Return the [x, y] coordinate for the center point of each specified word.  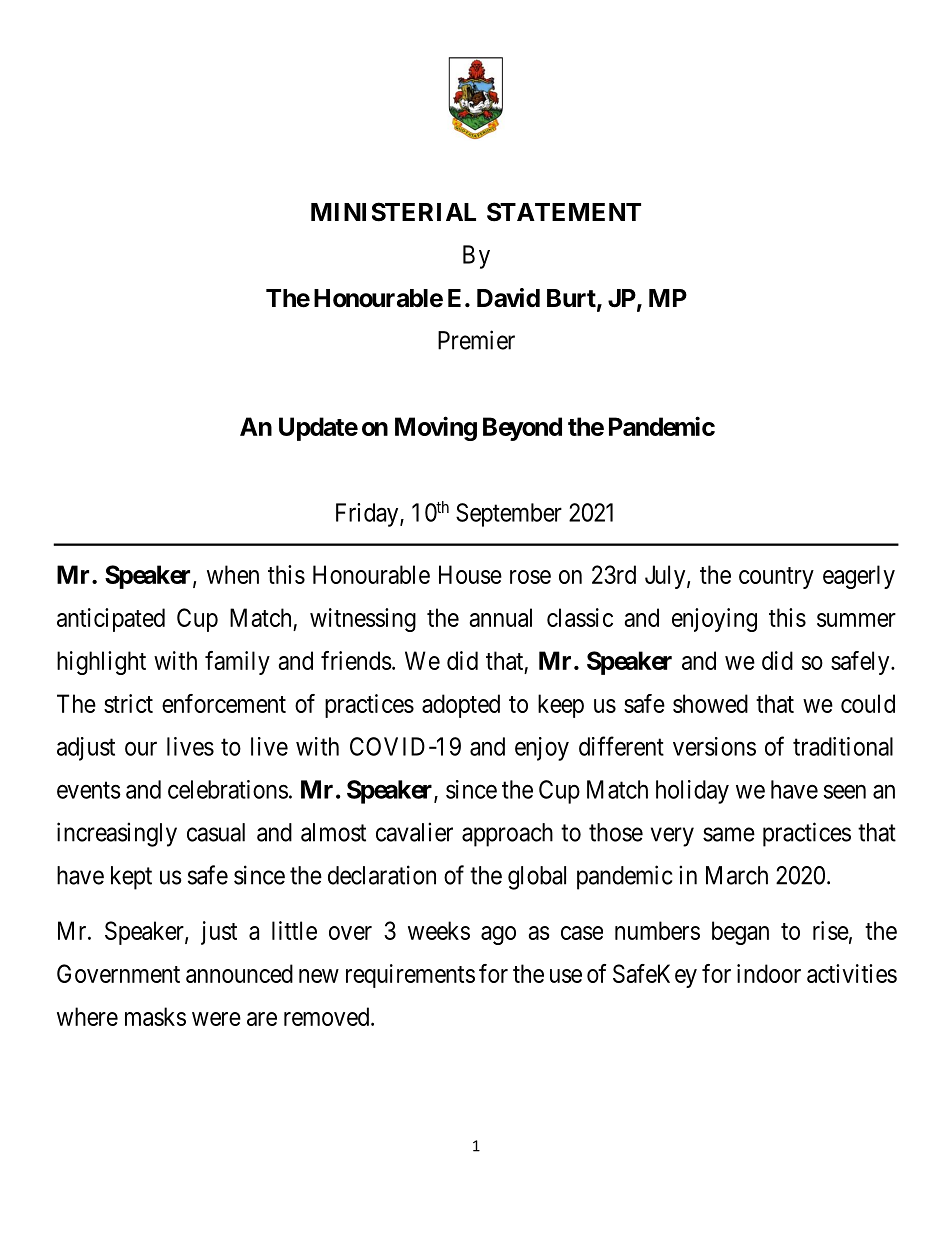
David [508, 298]
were [216, 1019]
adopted [461, 706]
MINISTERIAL [393, 212]
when [233, 574]
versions [714, 746]
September [509, 515]
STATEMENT [564, 212]
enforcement [224, 703]
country [776, 578]
